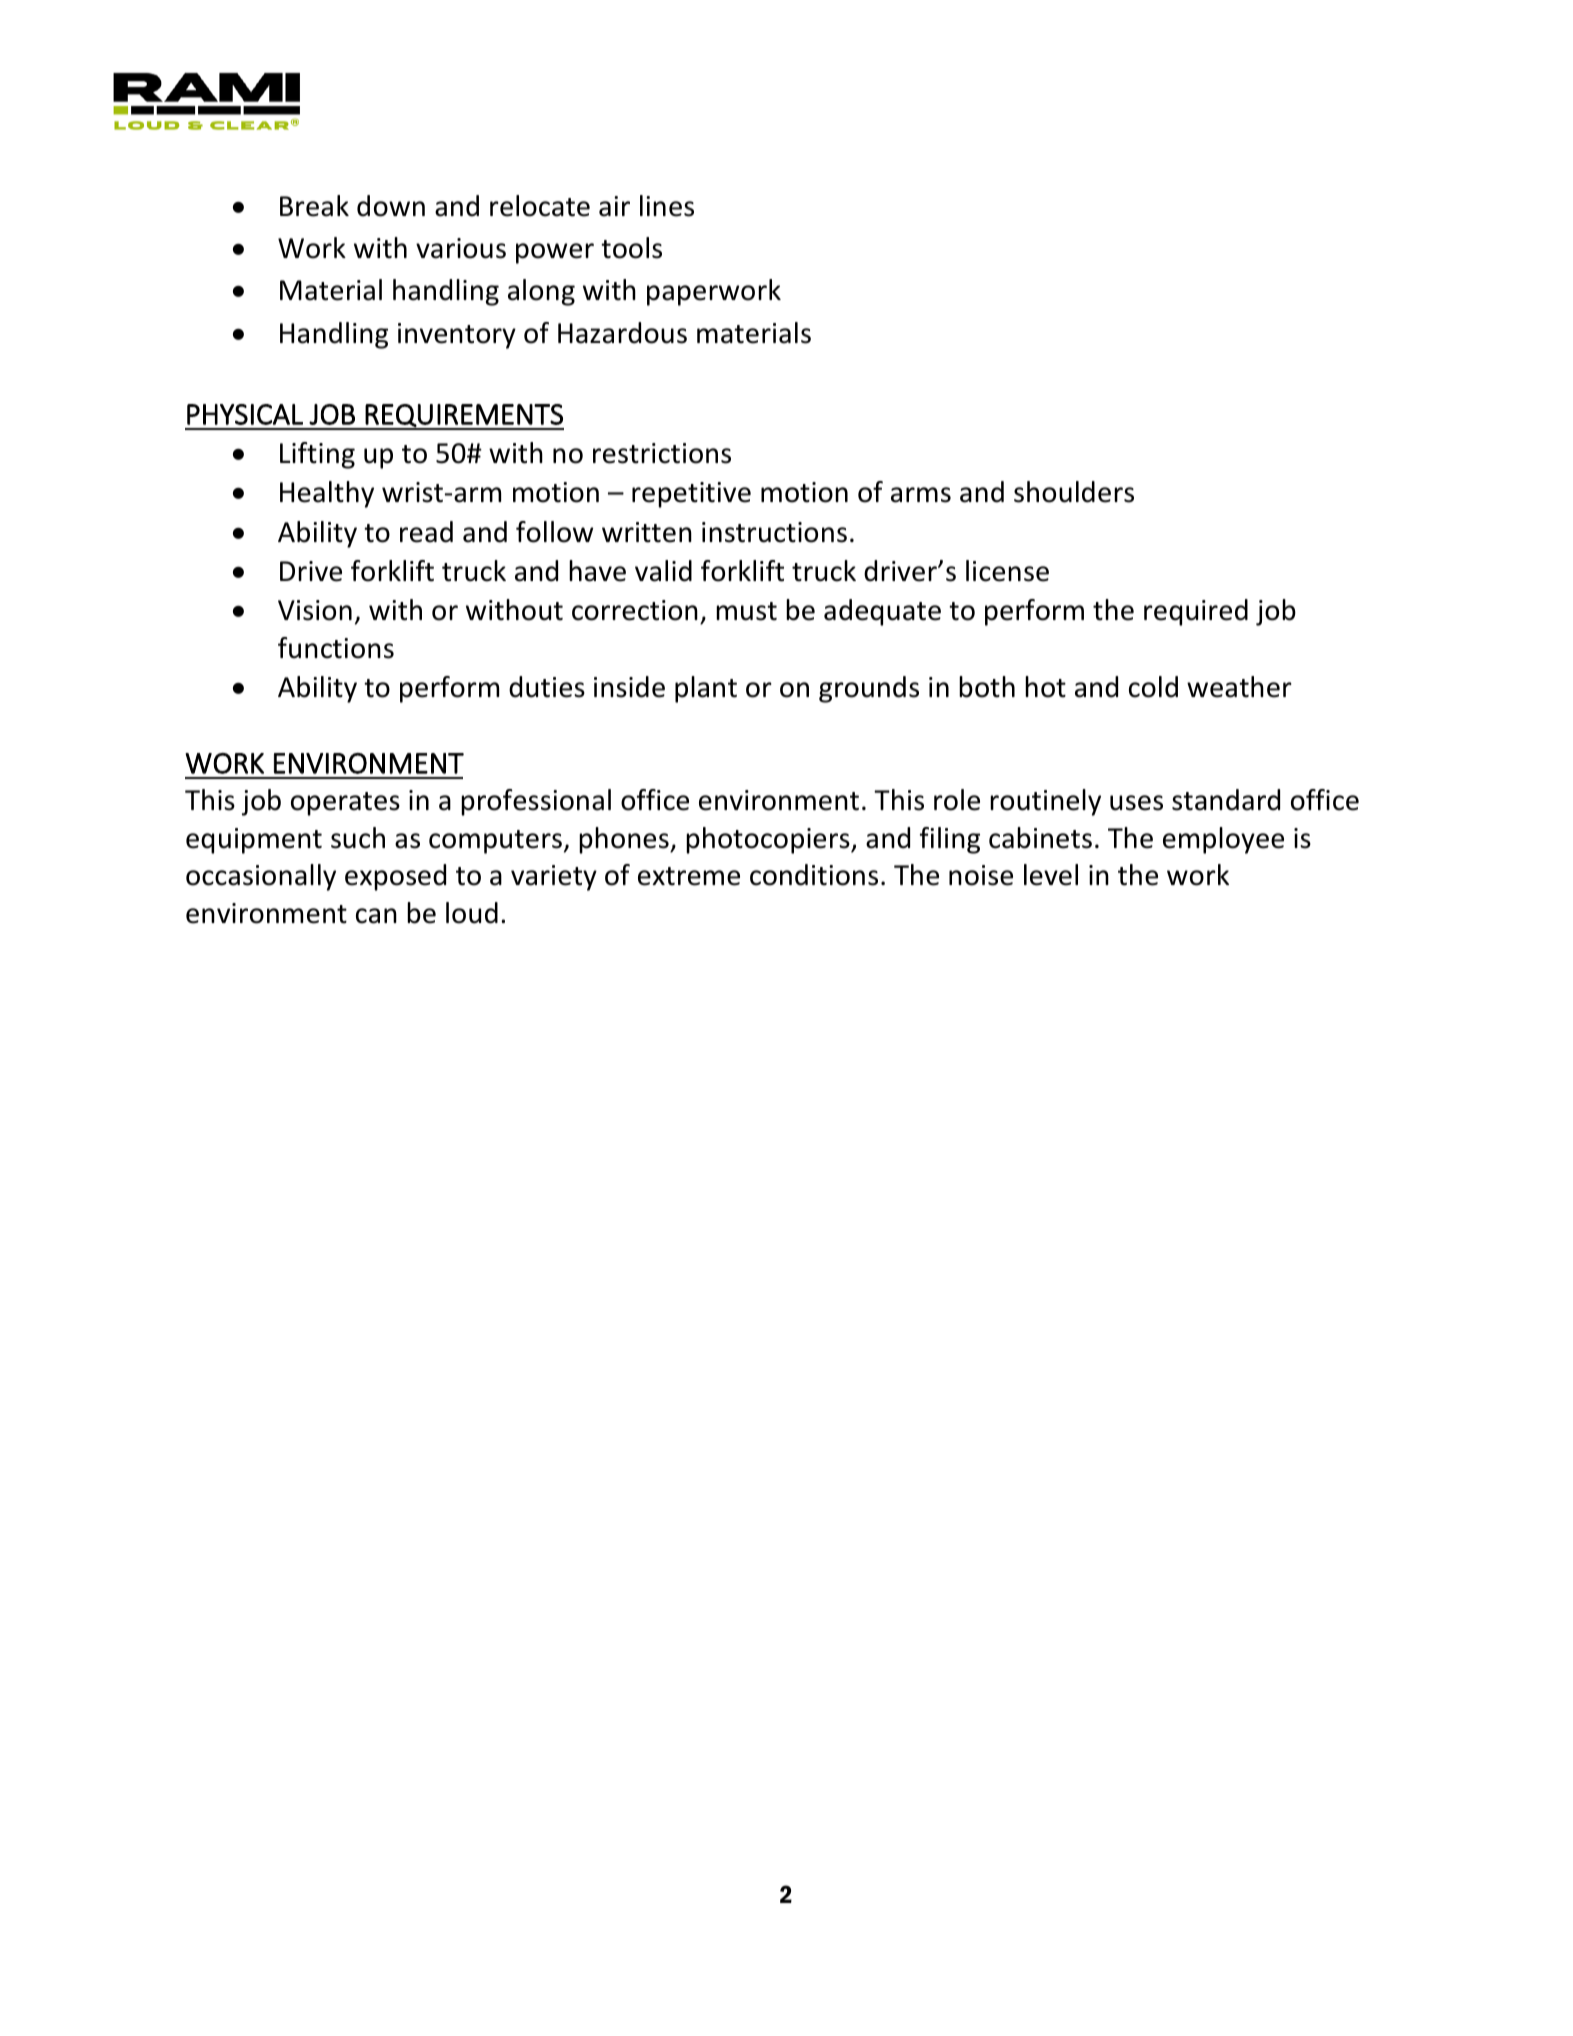 The height and width of the screenshot is (2036, 1573). I want to click on plant, so click(706, 689).
